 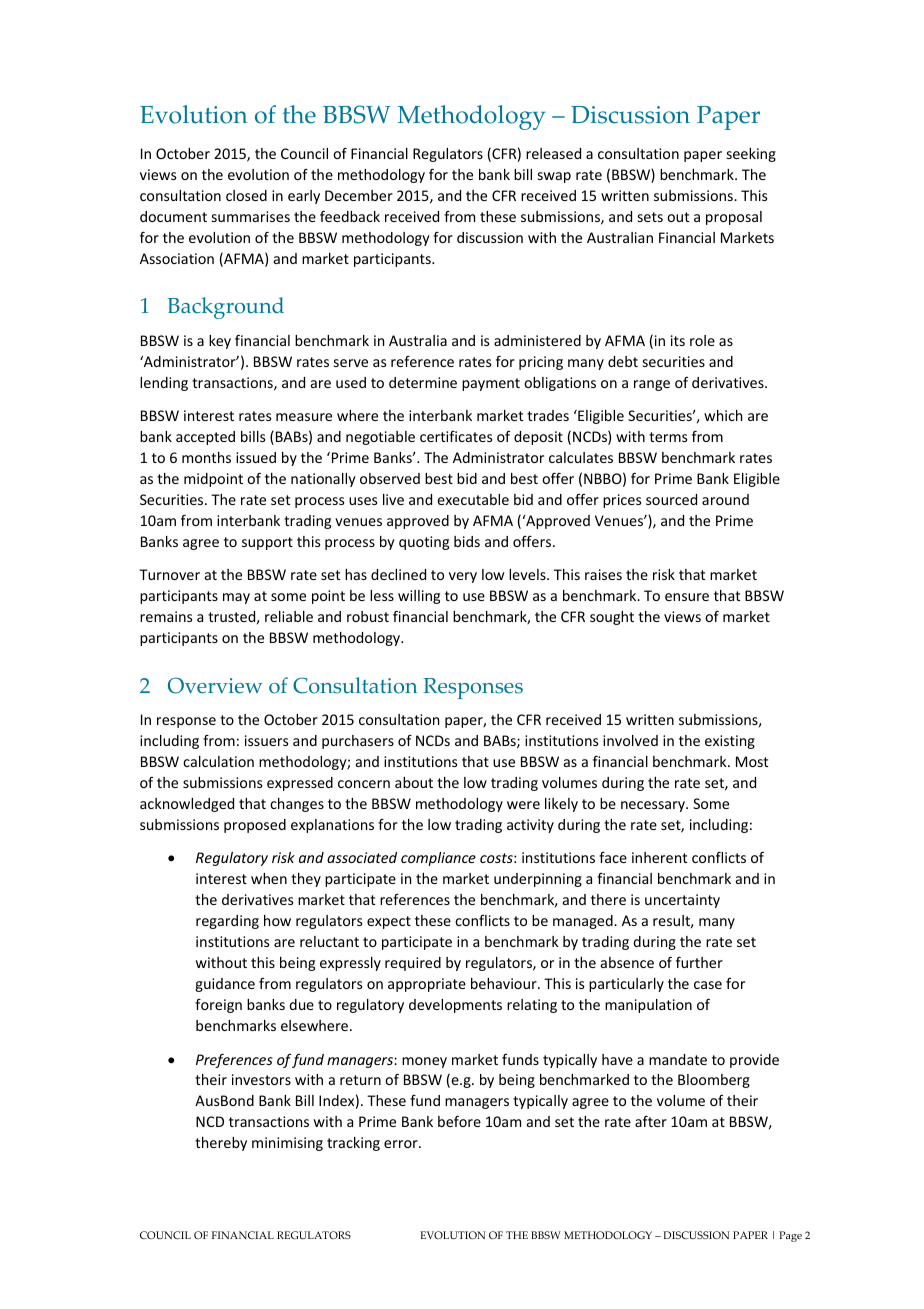 I want to click on uncertainty, so click(x=682, y=901).
